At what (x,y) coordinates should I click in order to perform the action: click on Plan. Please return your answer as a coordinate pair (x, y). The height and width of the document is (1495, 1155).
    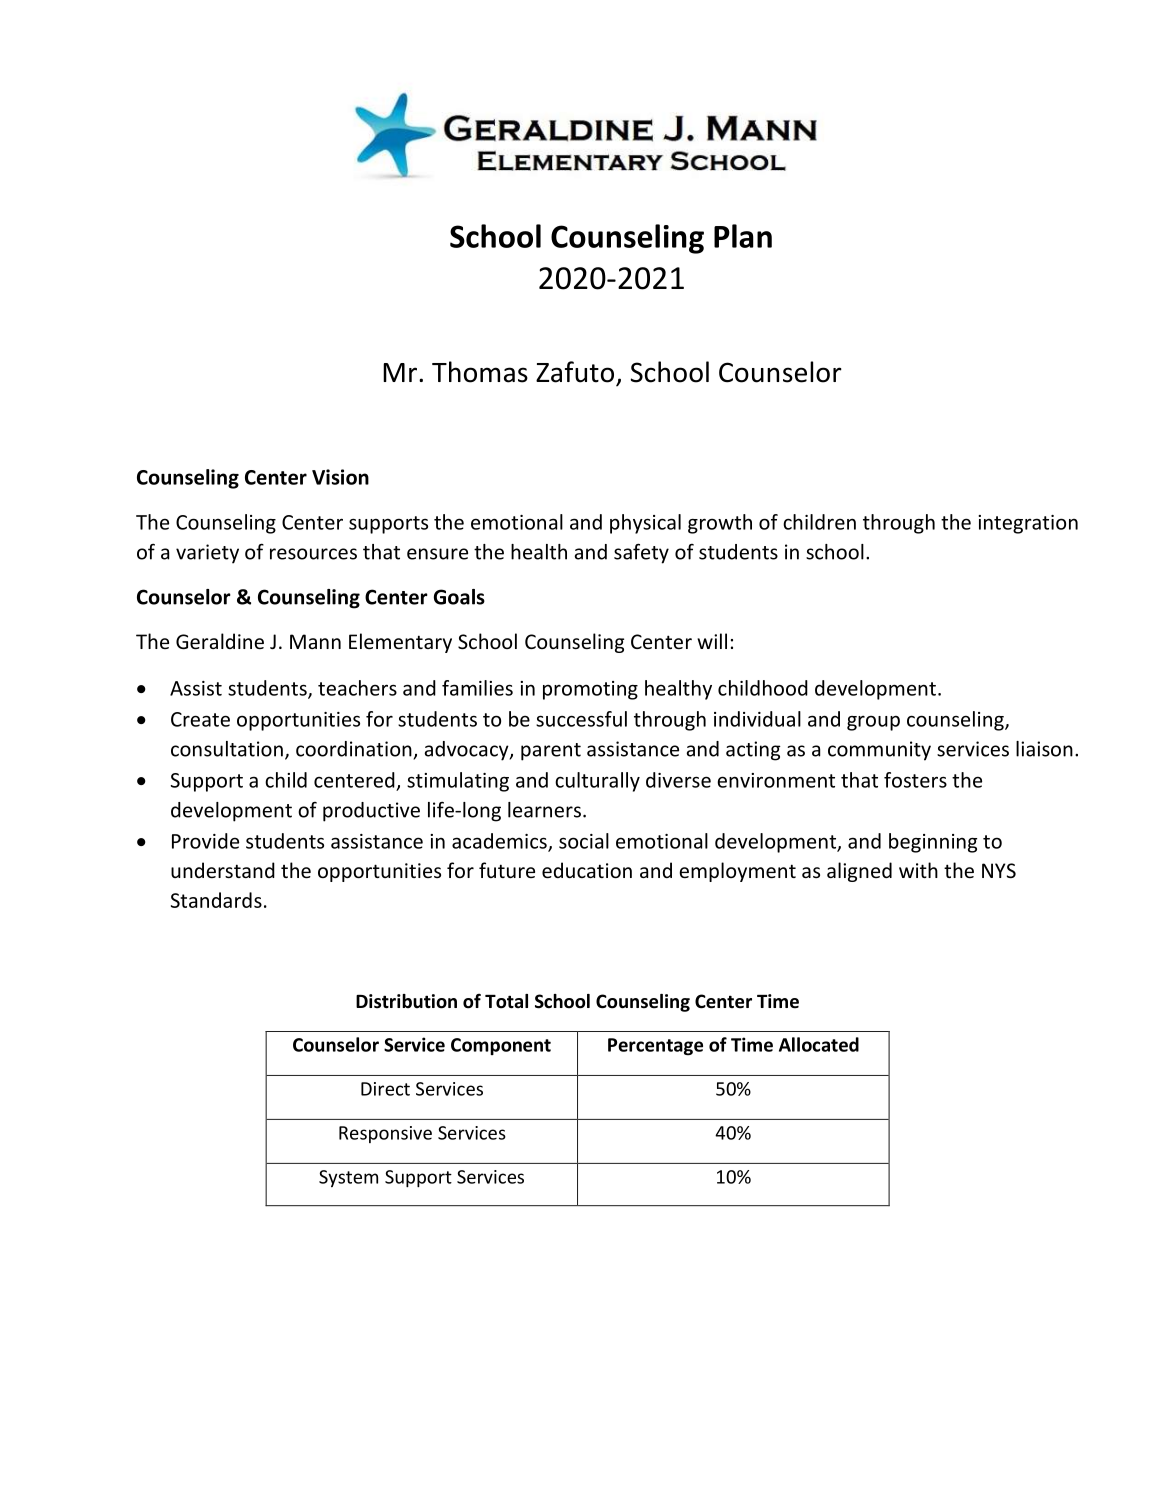
    Looking at the image, I should click on (743, 236).
